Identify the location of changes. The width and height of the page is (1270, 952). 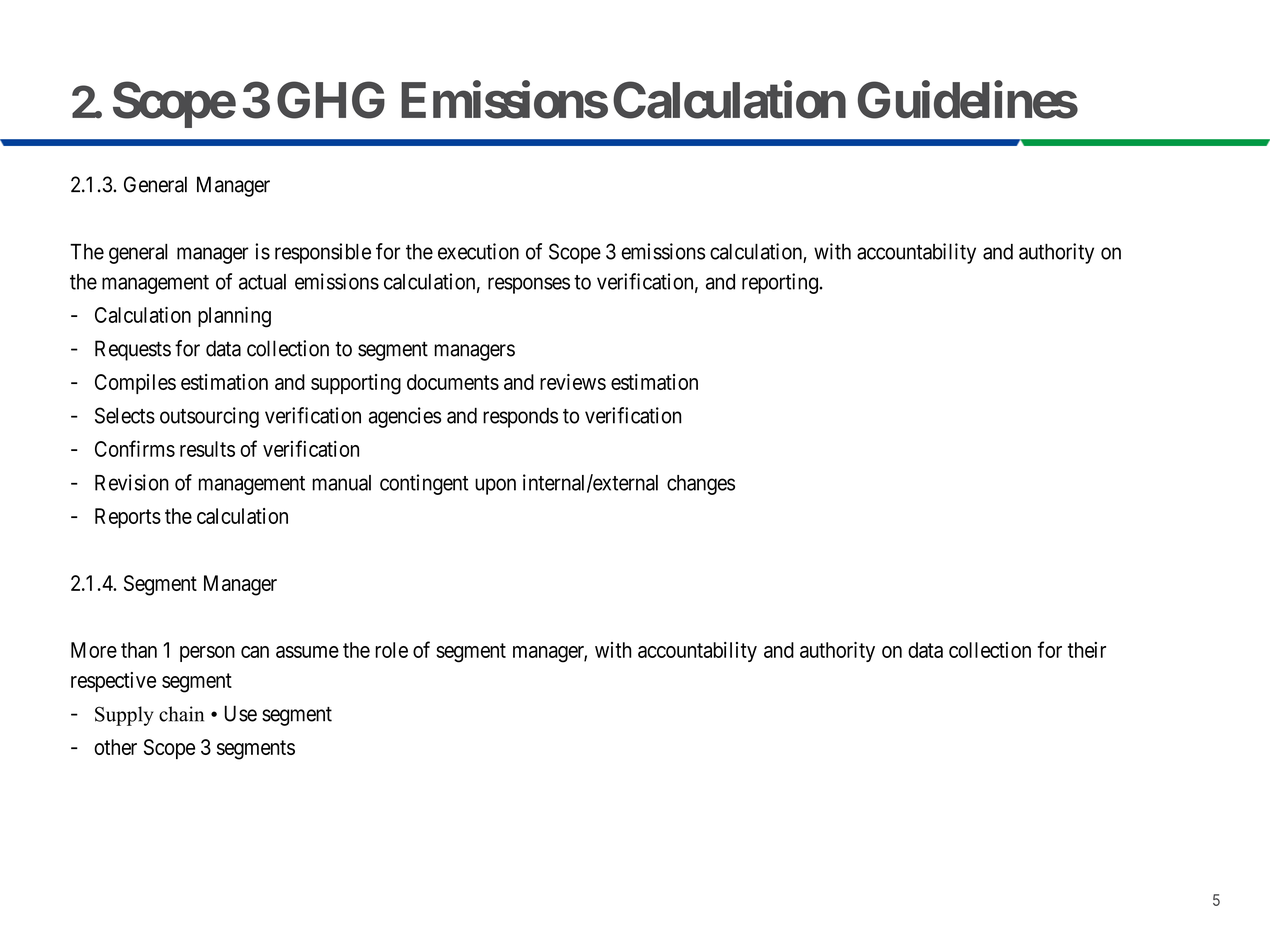
(701, 485).
